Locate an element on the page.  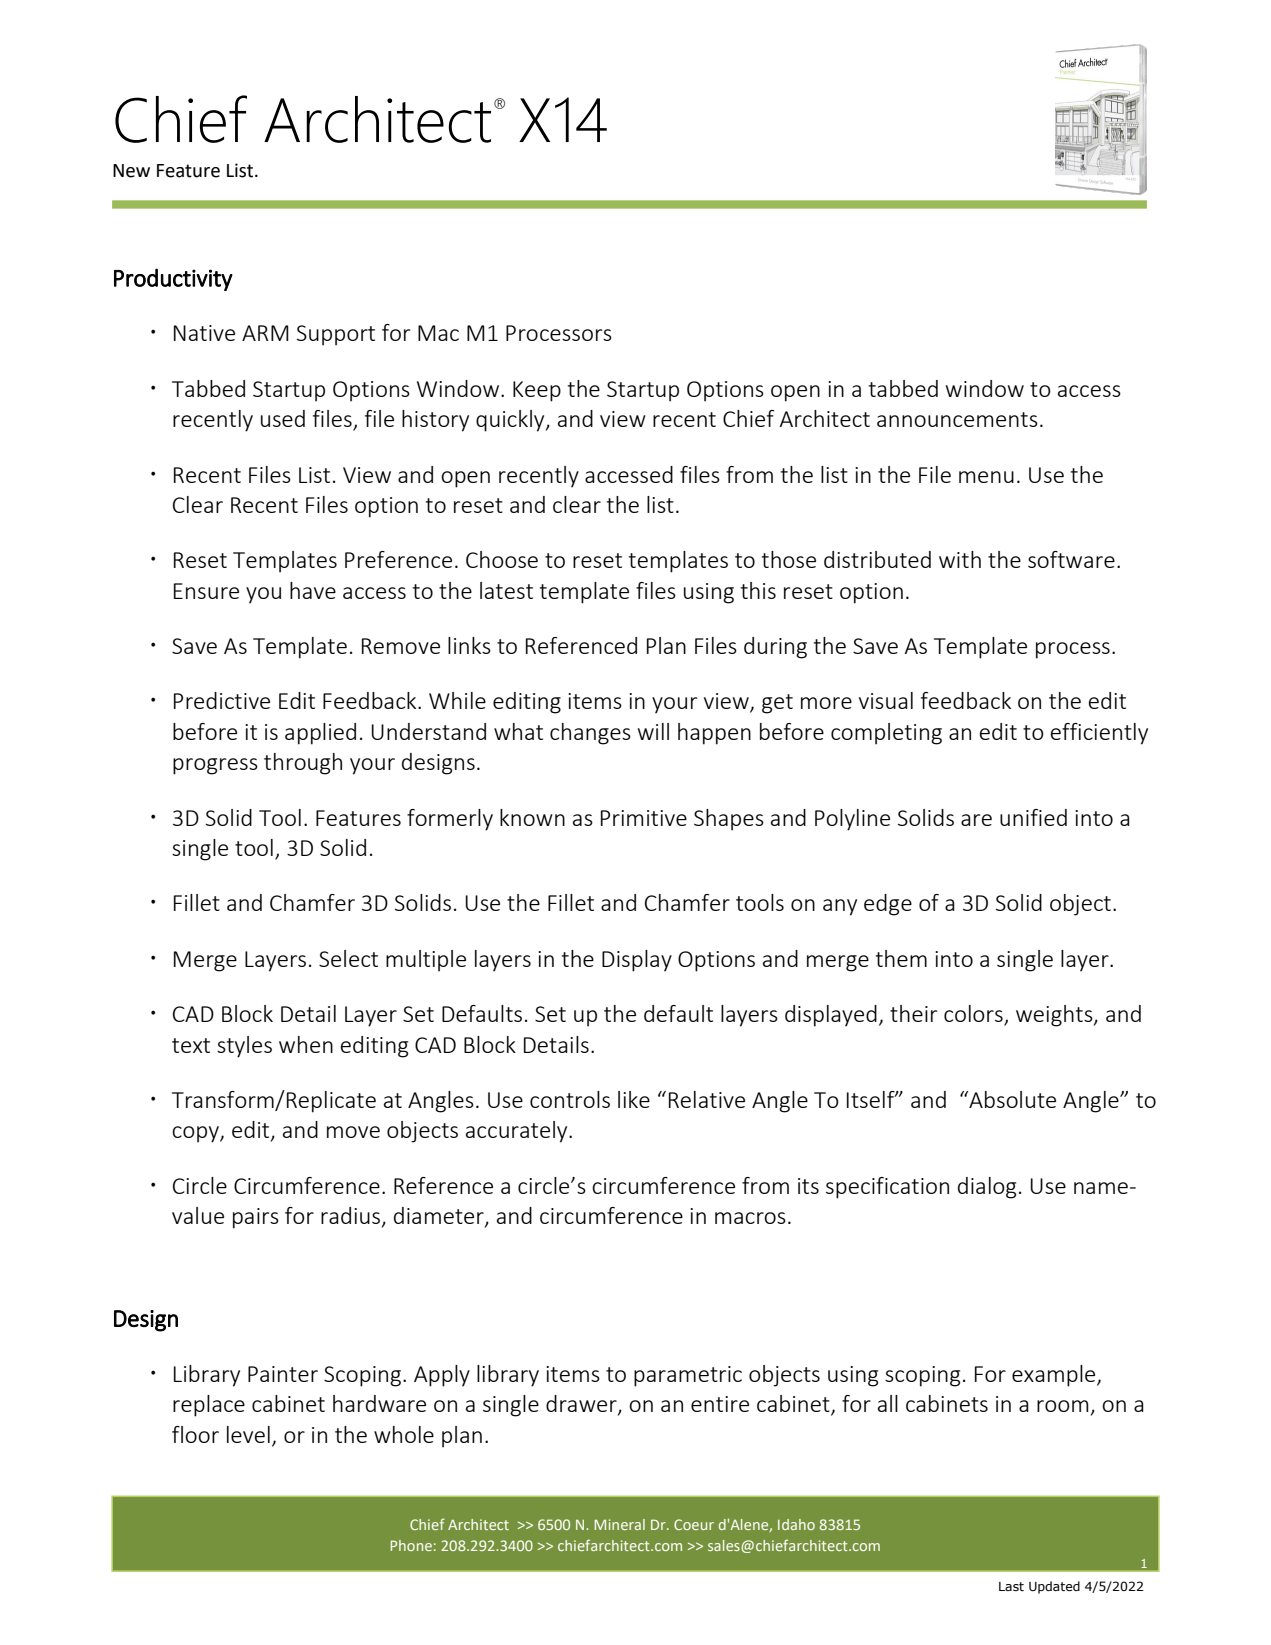
Mineral is located at coordinates (619, 1524).
